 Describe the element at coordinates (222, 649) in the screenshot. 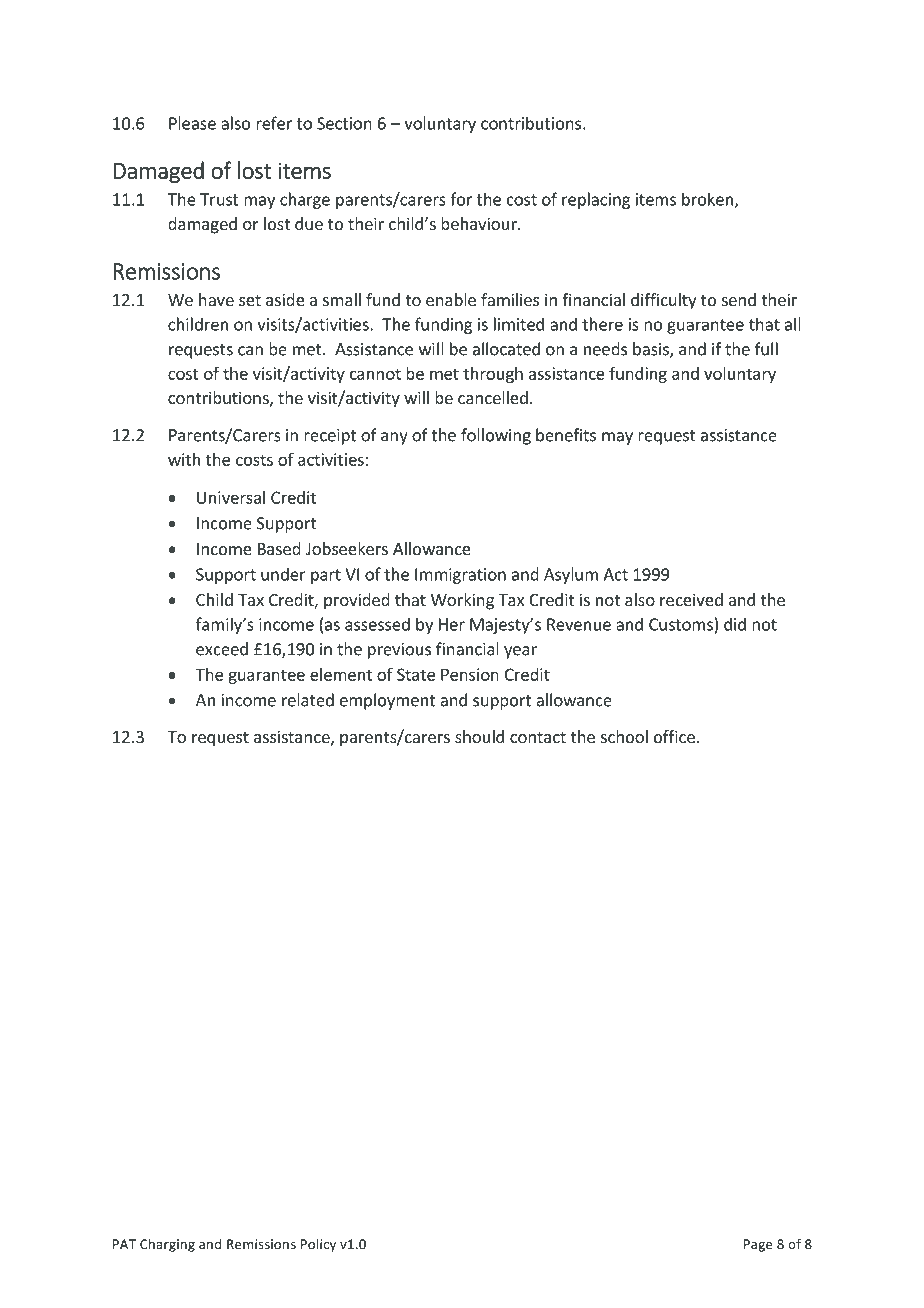

I see `exceed` at that location.
